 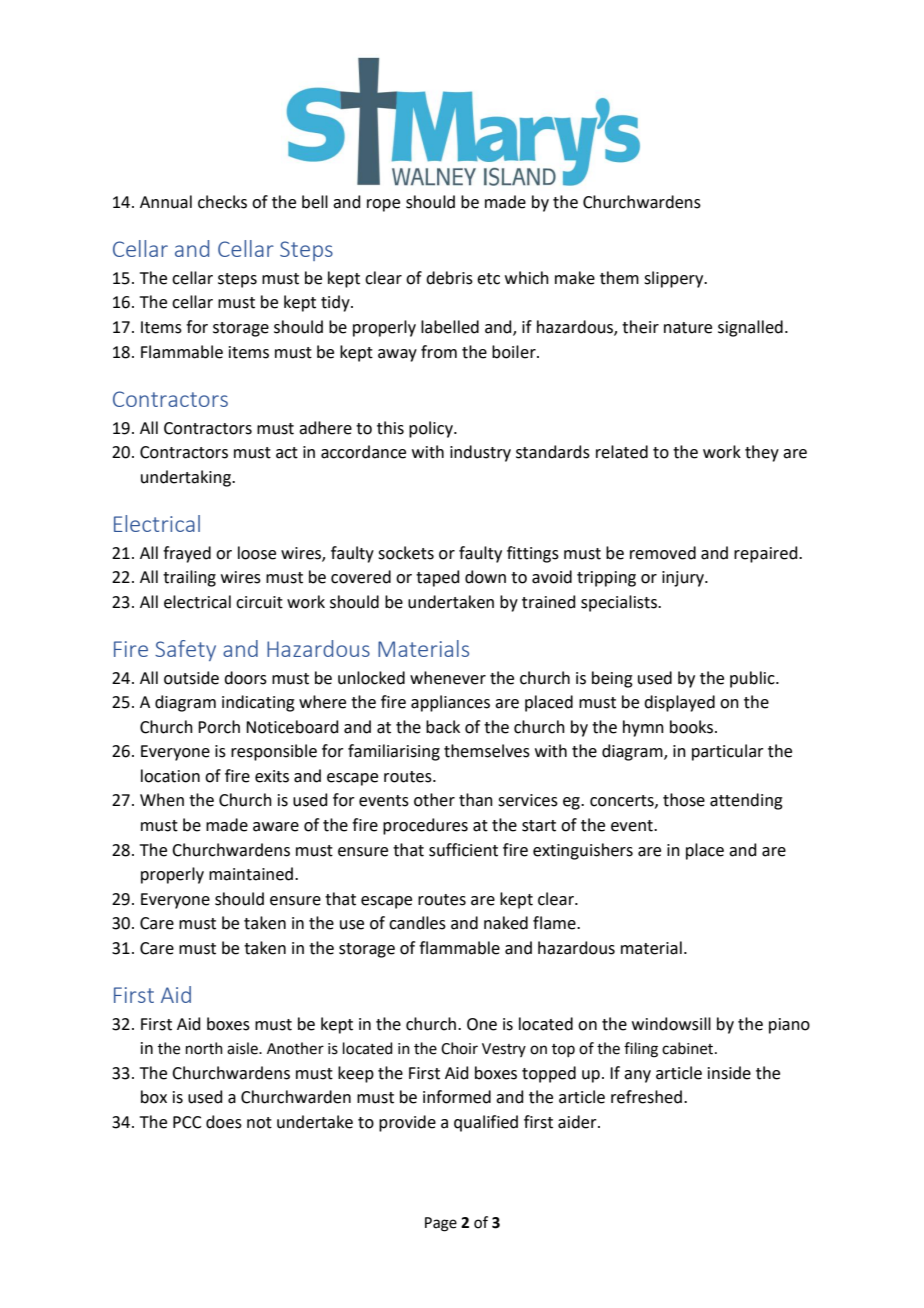 I want to click on does, so click(x=224, y=1122).
